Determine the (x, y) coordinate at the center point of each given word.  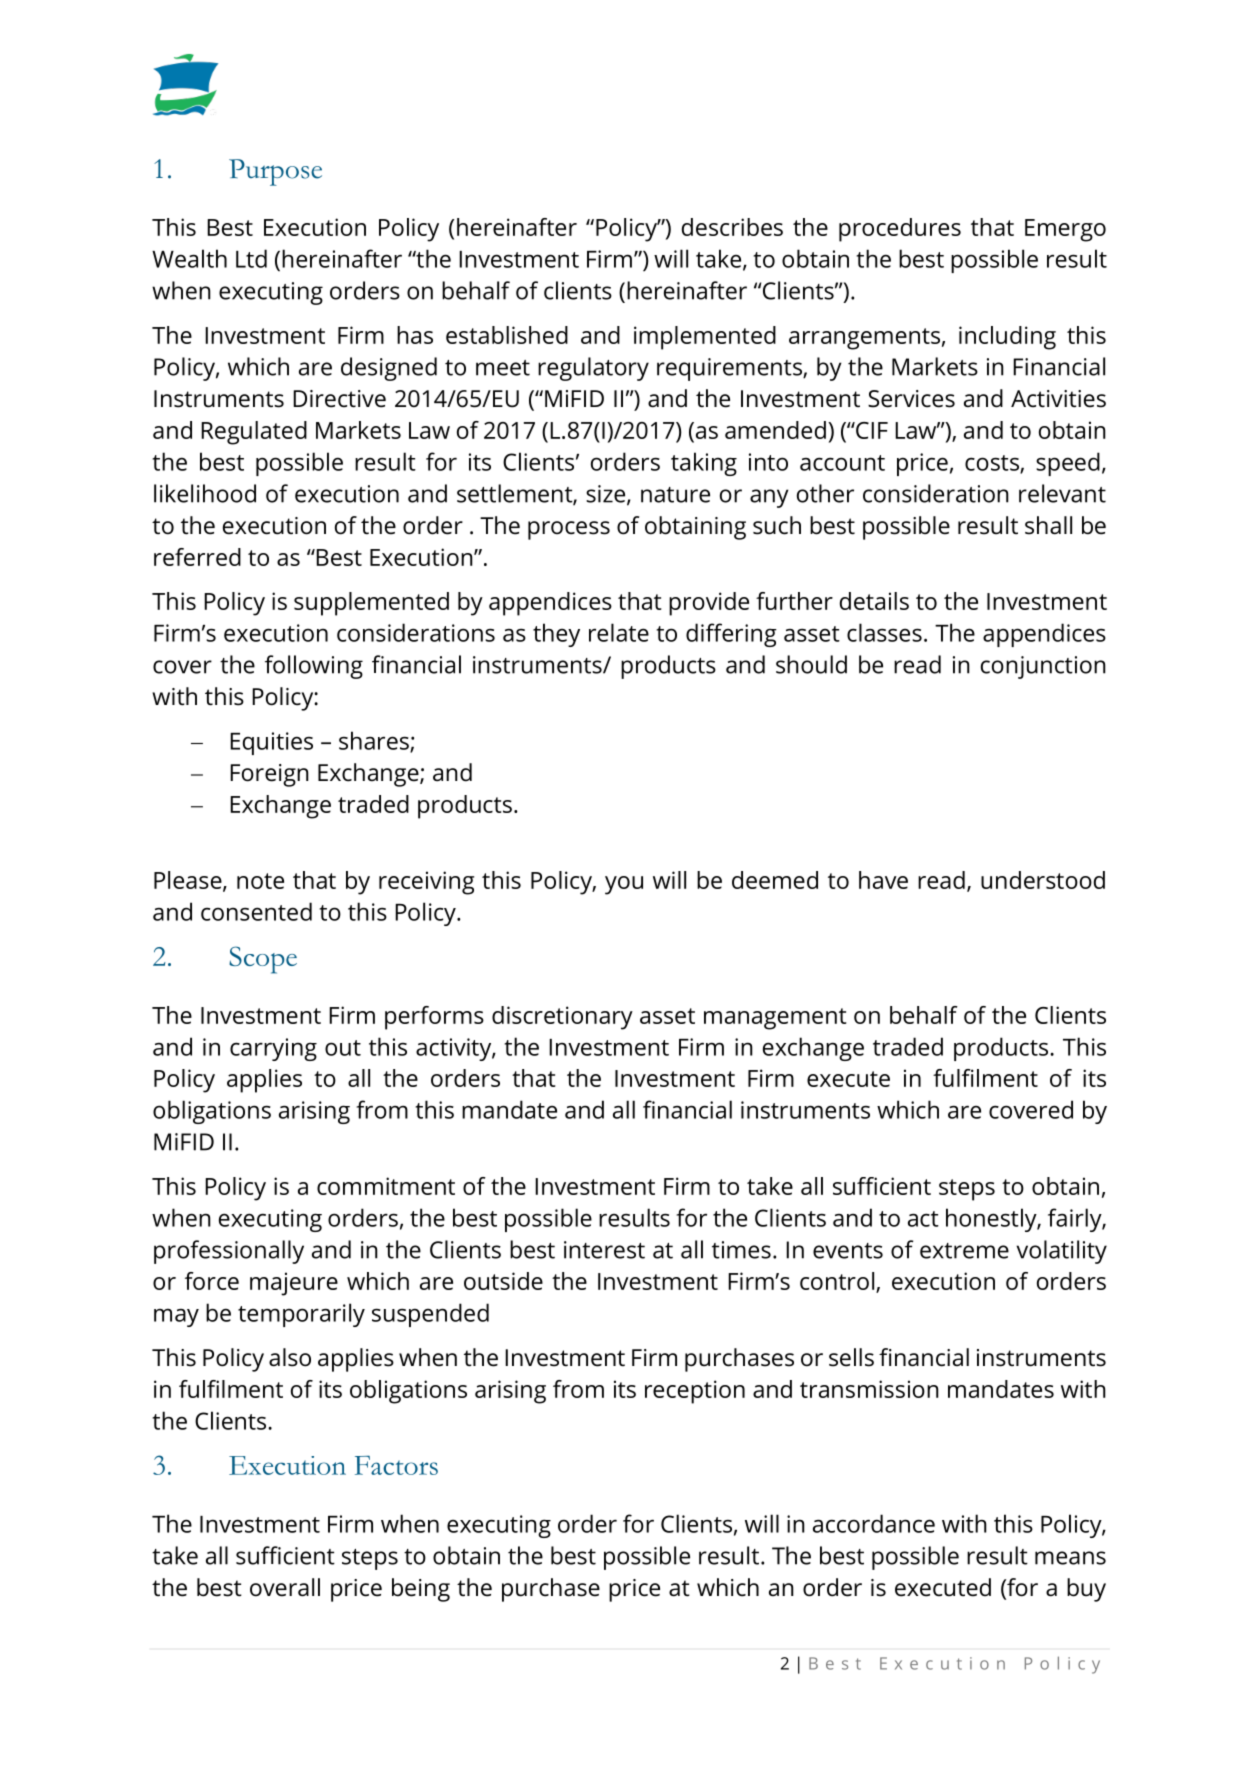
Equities (271, 743)
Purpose (275, 172)
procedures (900, 230)
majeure (294, 1284)
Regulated (254, 433)
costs (993, 464)
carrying (273, 1049)
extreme (964, 1251)
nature (675, 495)
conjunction (1043, 667)
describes (732, 227)
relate (619, 632)
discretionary (562, 1018)
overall (285, 1587)
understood (1043, 880)
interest (604, 1250)
